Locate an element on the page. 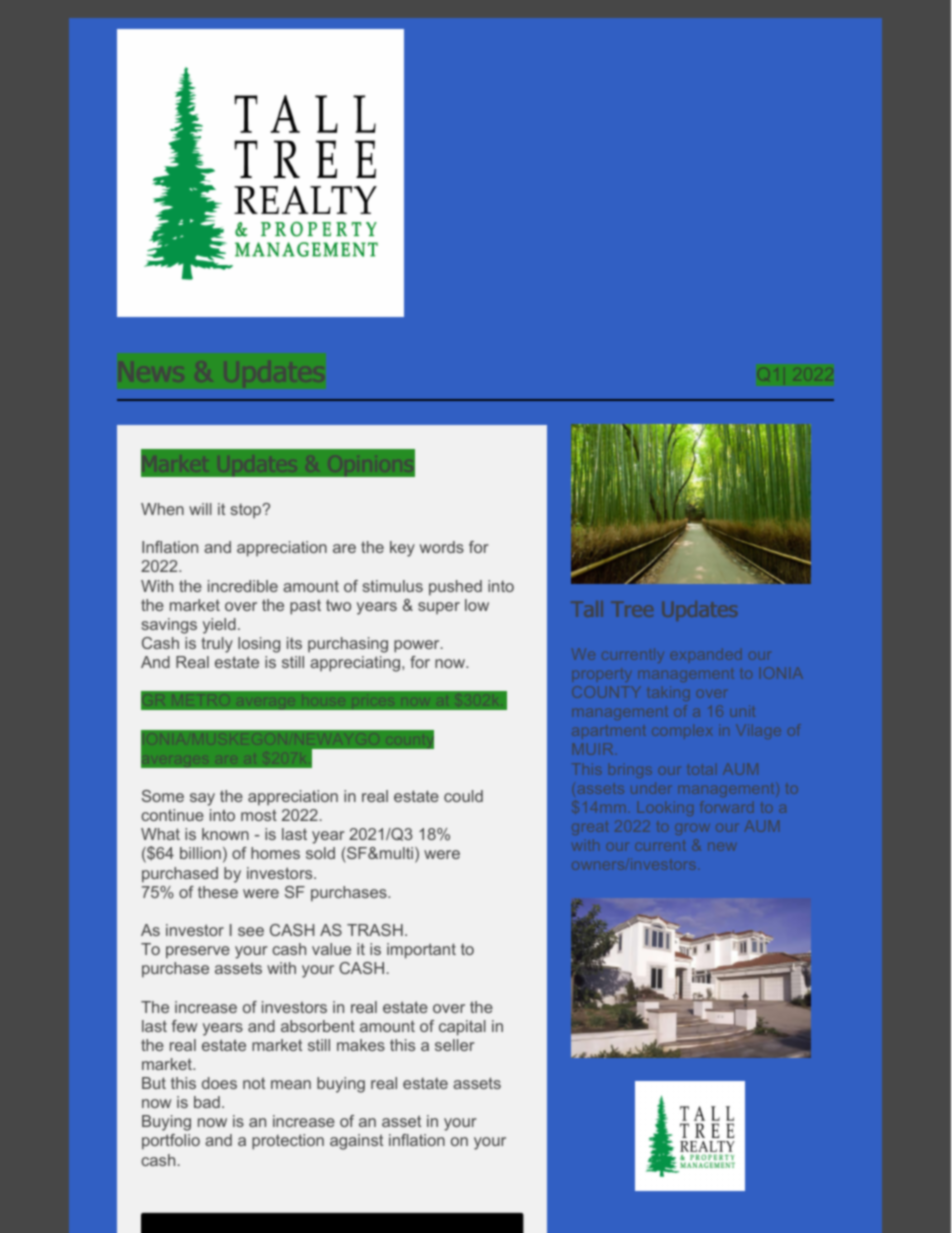  see is located at coordinates (251, 931).
